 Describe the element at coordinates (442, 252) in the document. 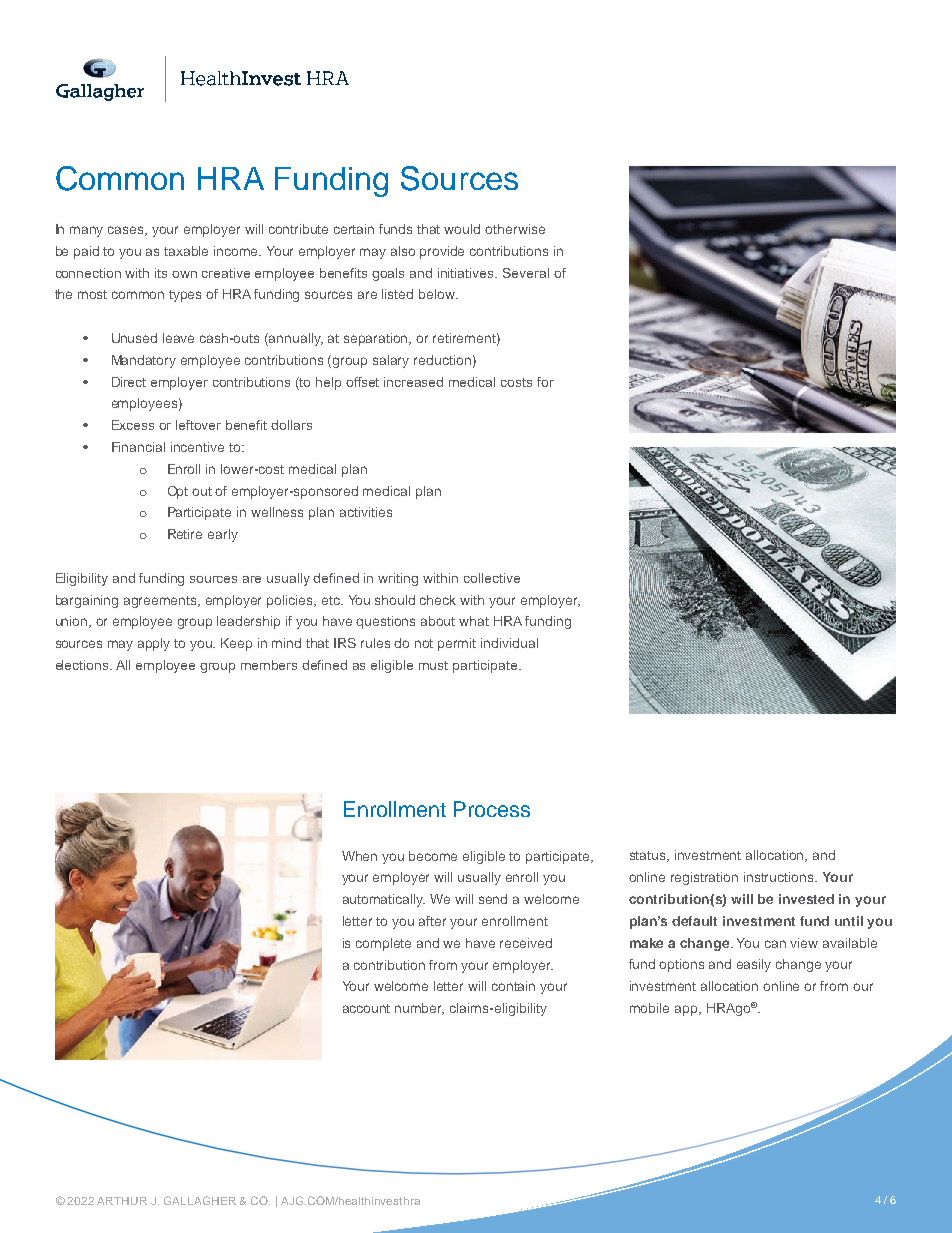

I see `provide` at that location.
